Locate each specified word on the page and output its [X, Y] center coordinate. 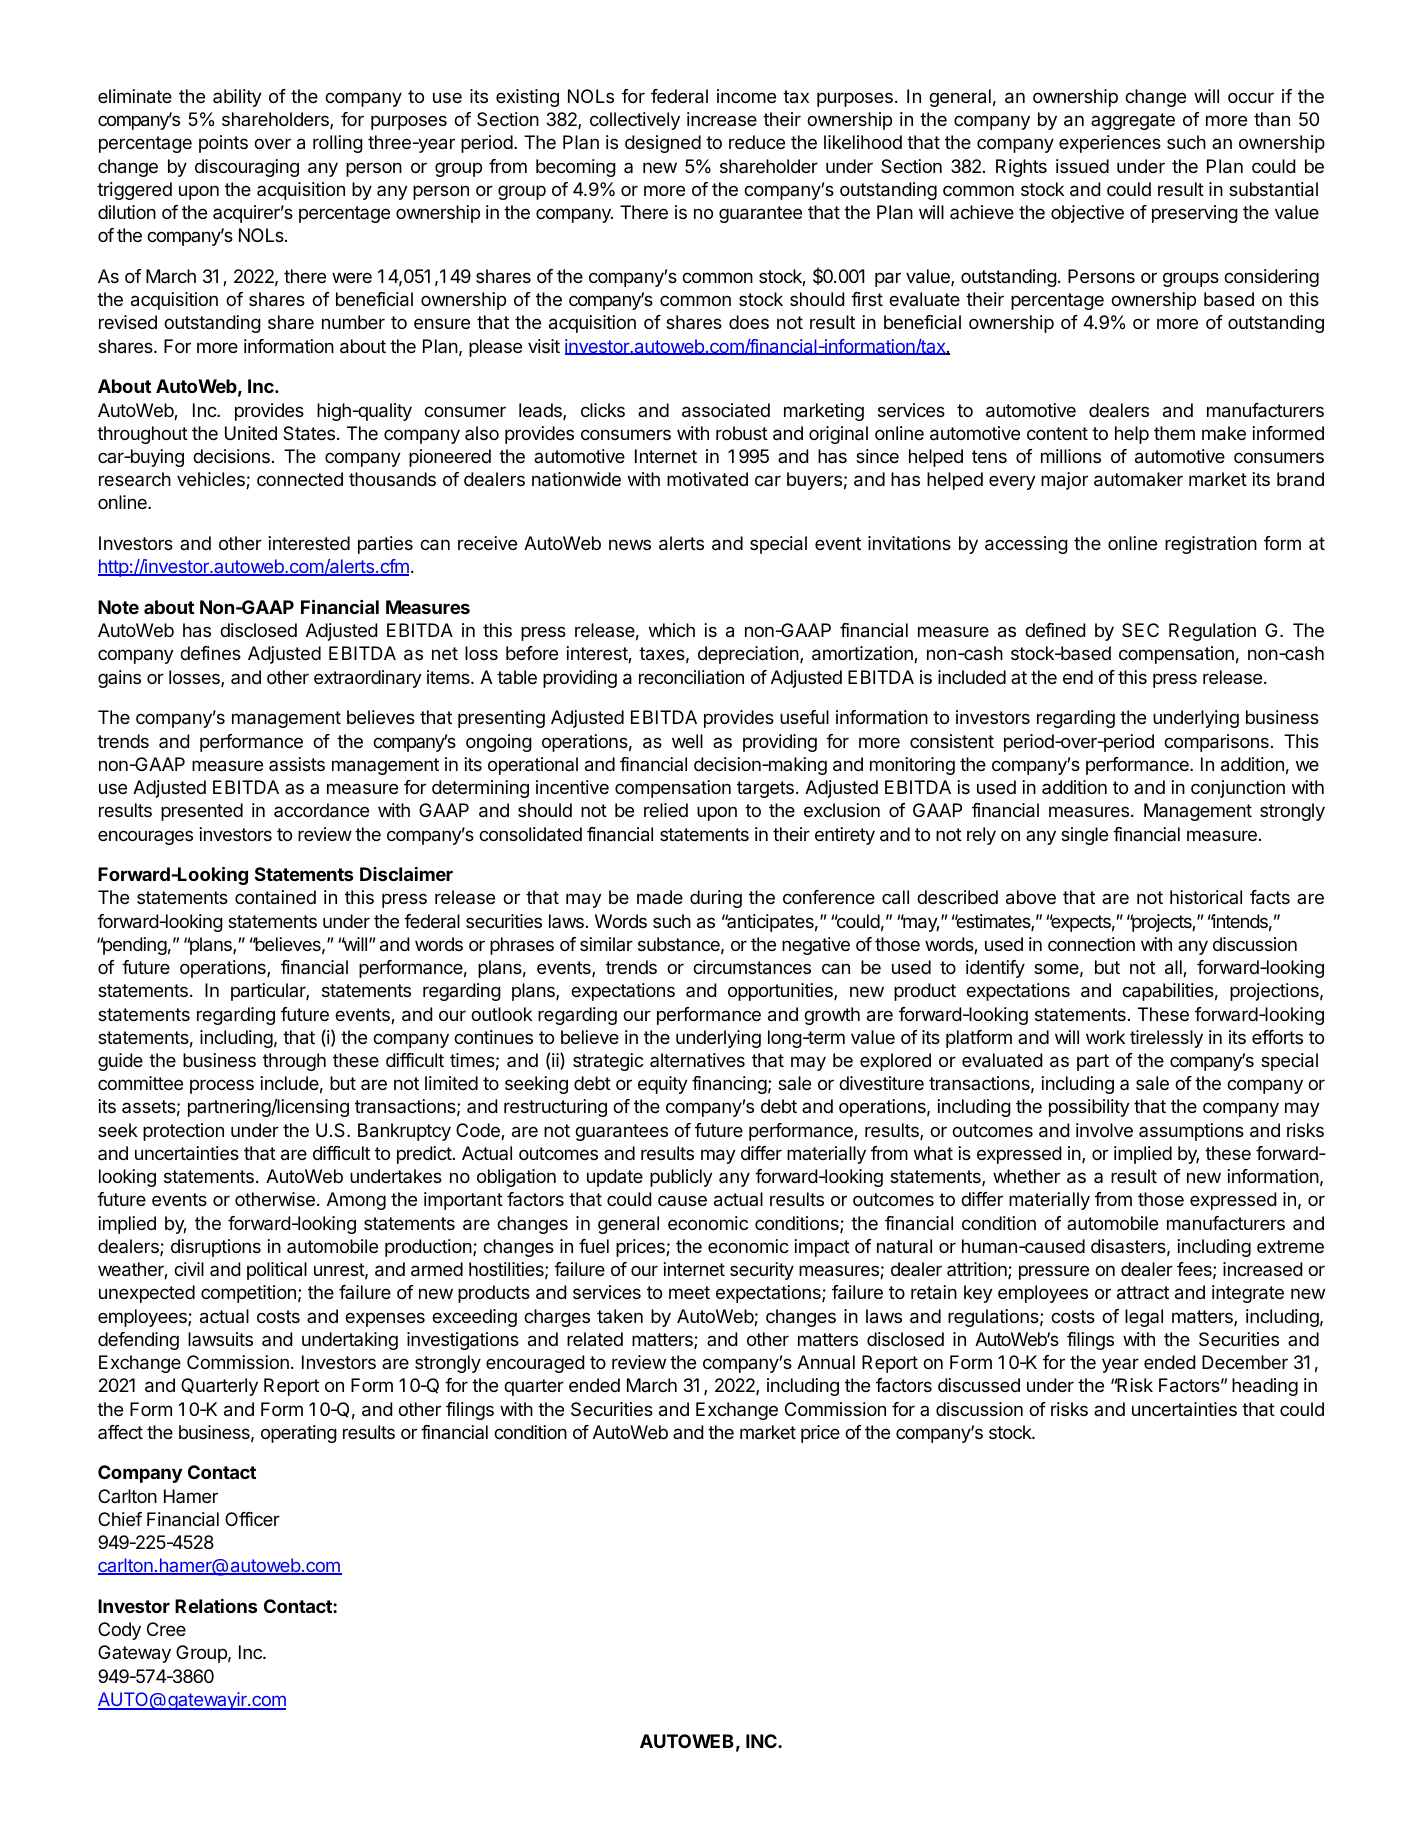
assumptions [1191, 1132]
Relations [216, 1606]
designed [663, 144]
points [223, 144]
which [672, 630]
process [222, 1086]
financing [729, 1085]
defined [1055, 630]
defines [210, 653]
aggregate [1133, 121]
